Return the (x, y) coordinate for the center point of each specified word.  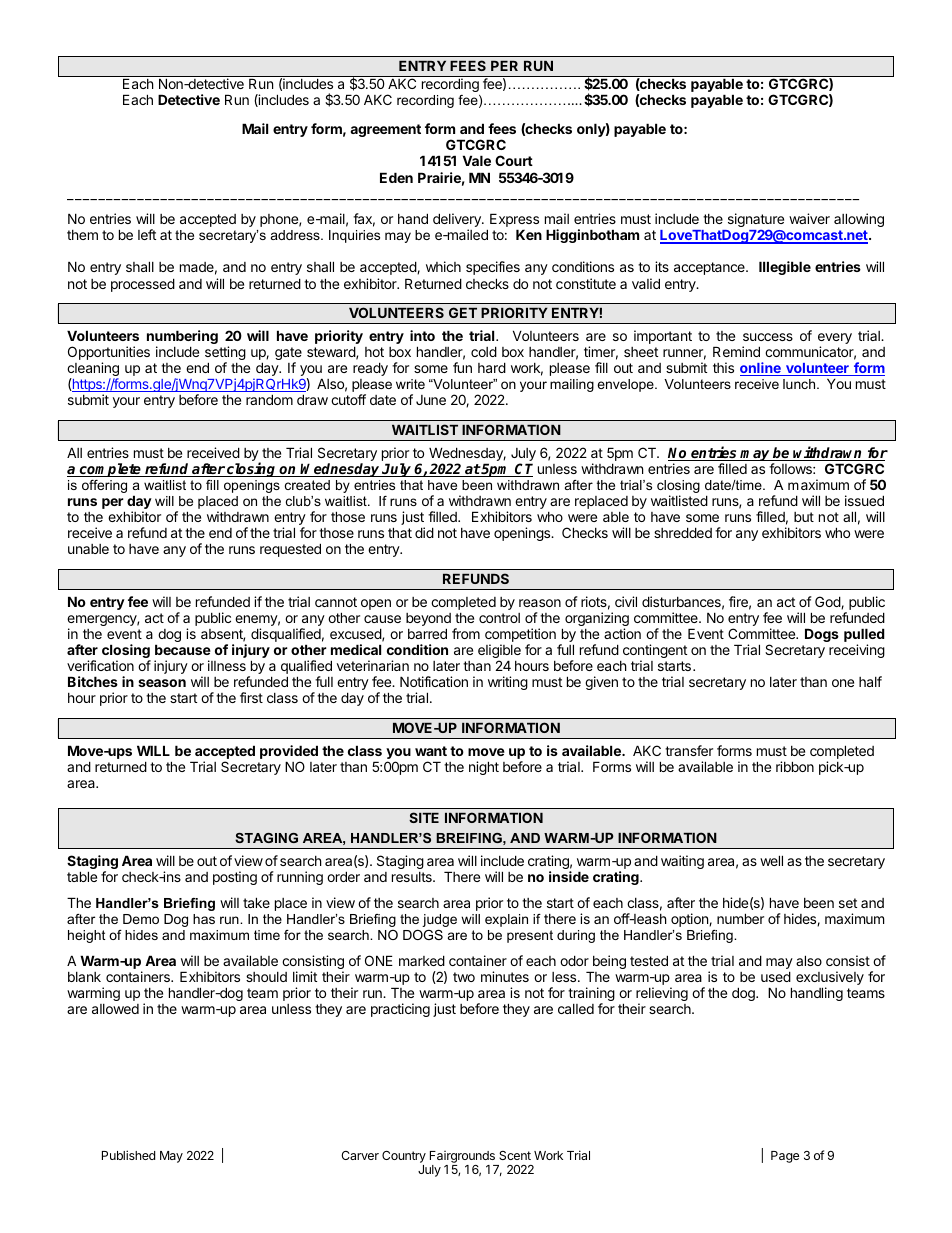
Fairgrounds (462, 1157)
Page (785, 1157)
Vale (477, 160)
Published (128, 1155)
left (147, 234)
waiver (809, 218)
